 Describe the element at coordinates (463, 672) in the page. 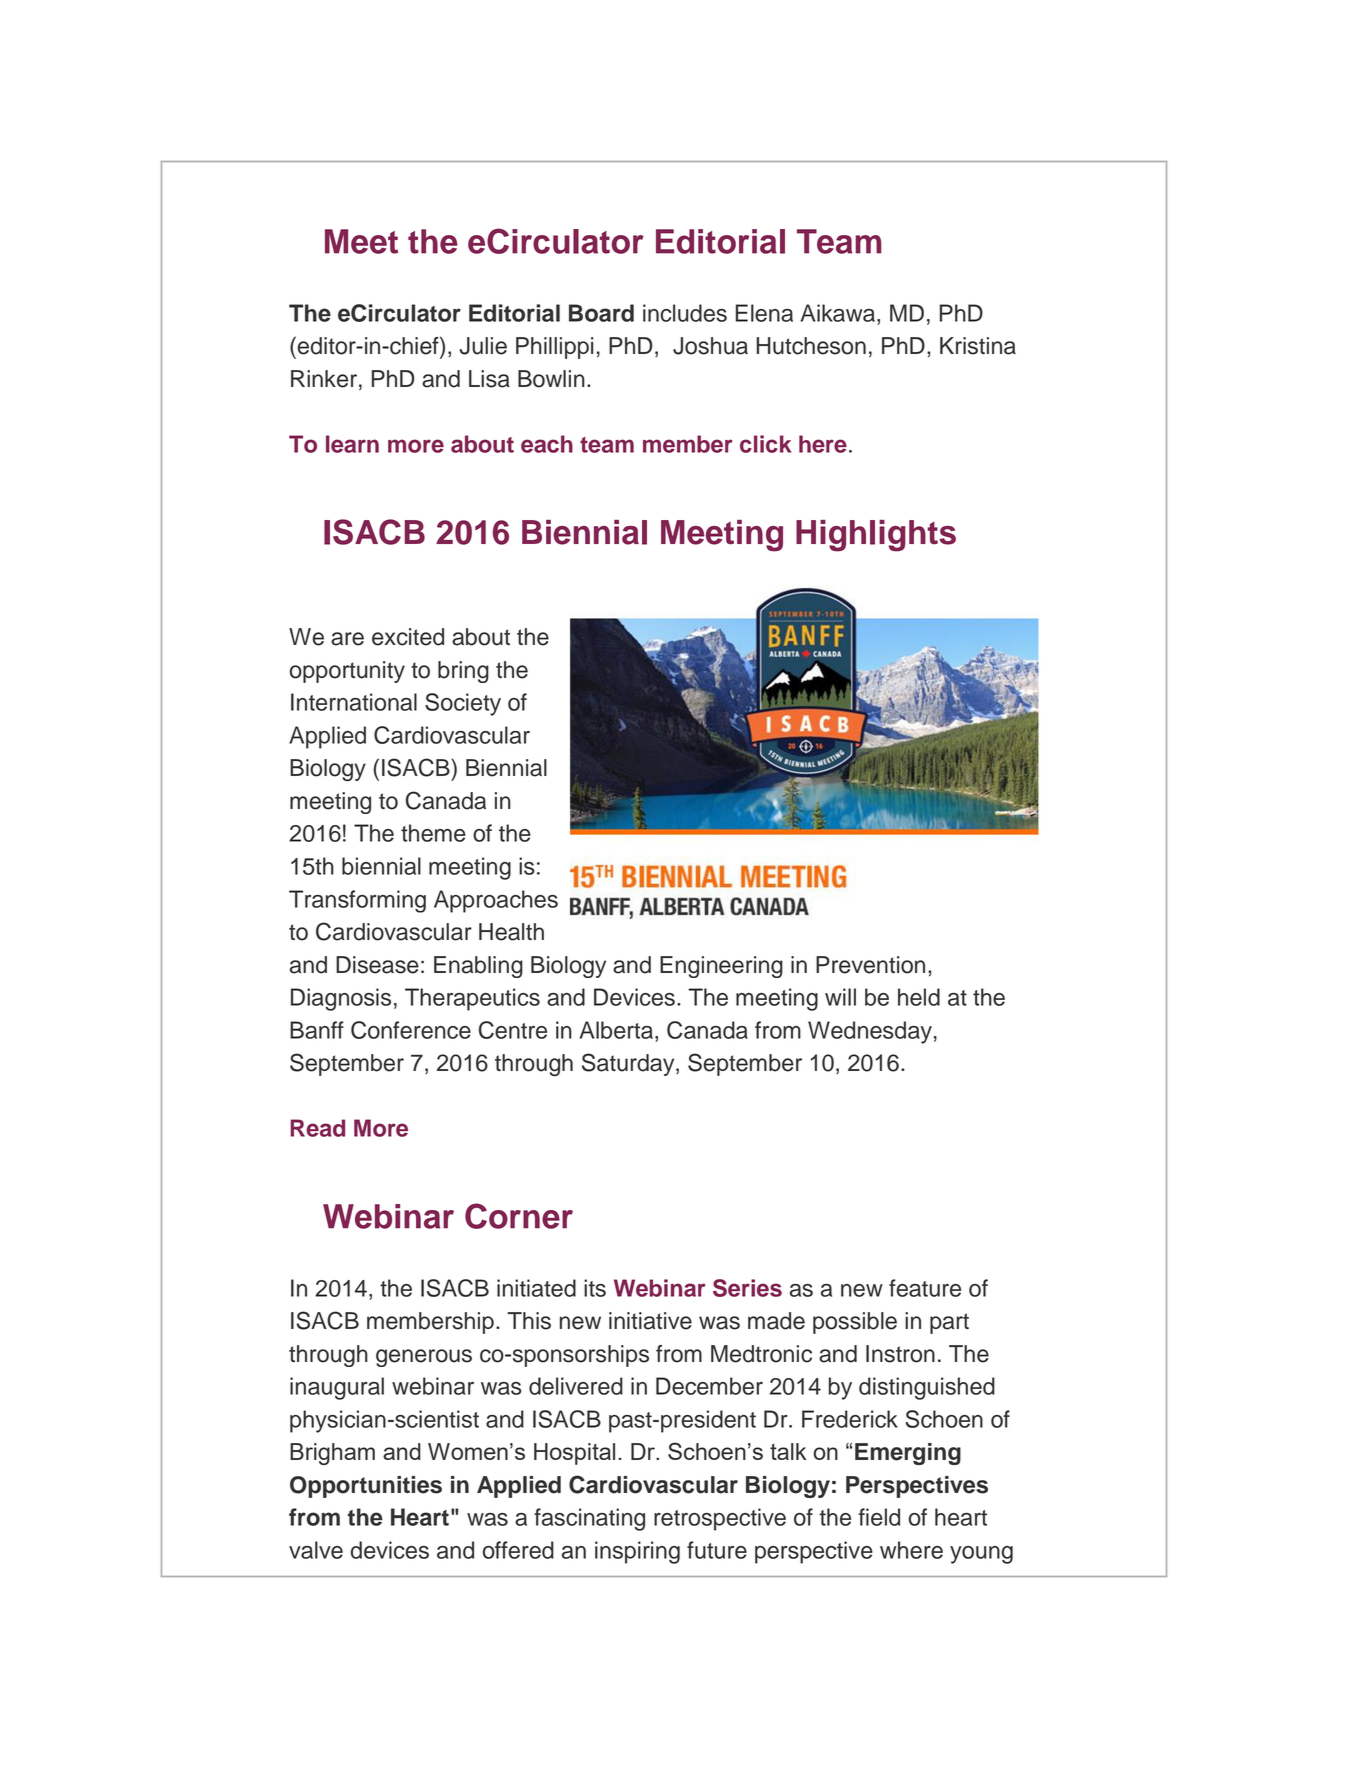

I see `bring` at that location.
